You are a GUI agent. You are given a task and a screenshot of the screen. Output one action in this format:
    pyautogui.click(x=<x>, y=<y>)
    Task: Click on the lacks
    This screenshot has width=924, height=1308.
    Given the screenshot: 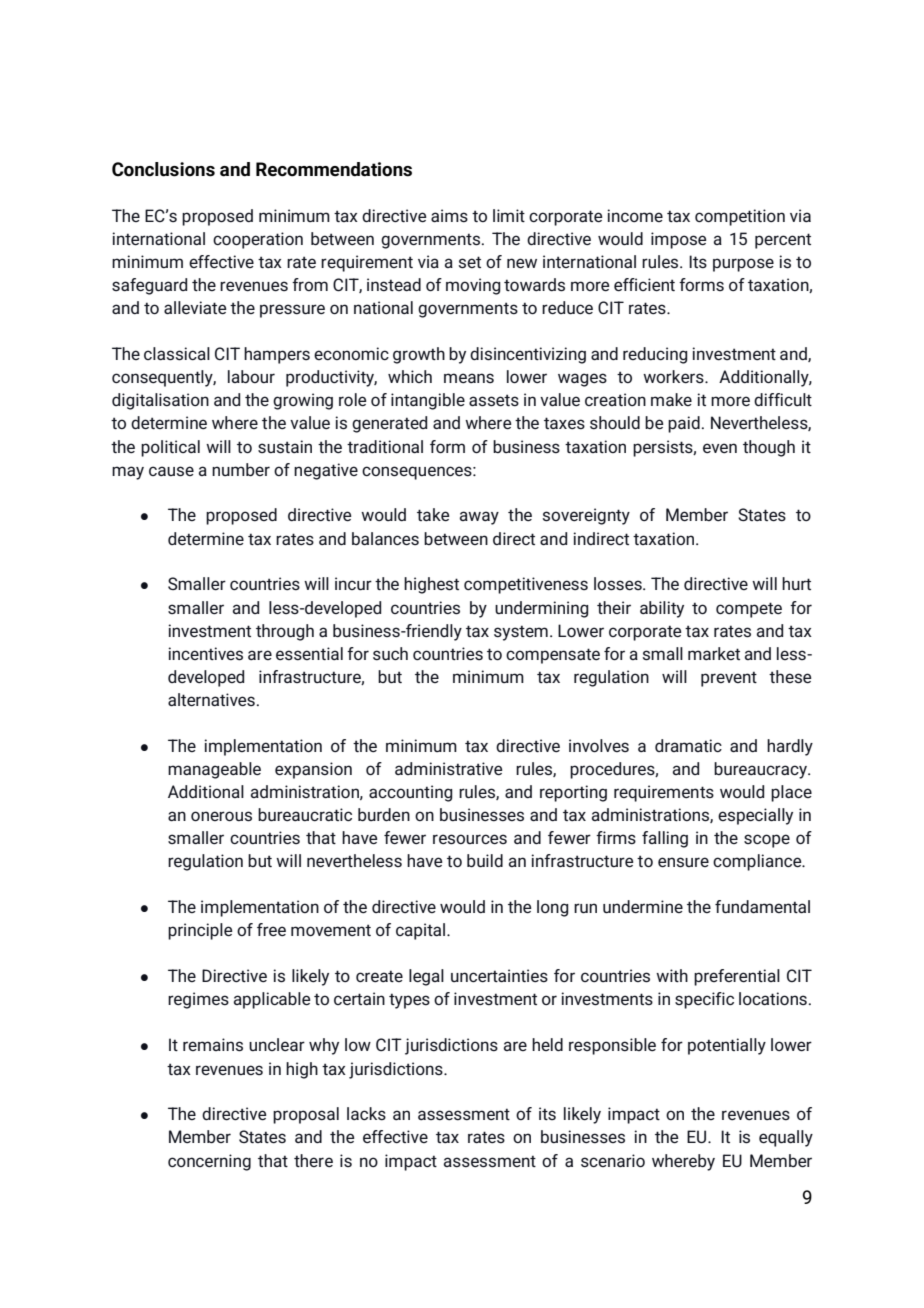 What is the action you would take?
    pyautogui.click(x=366, y=1114)
